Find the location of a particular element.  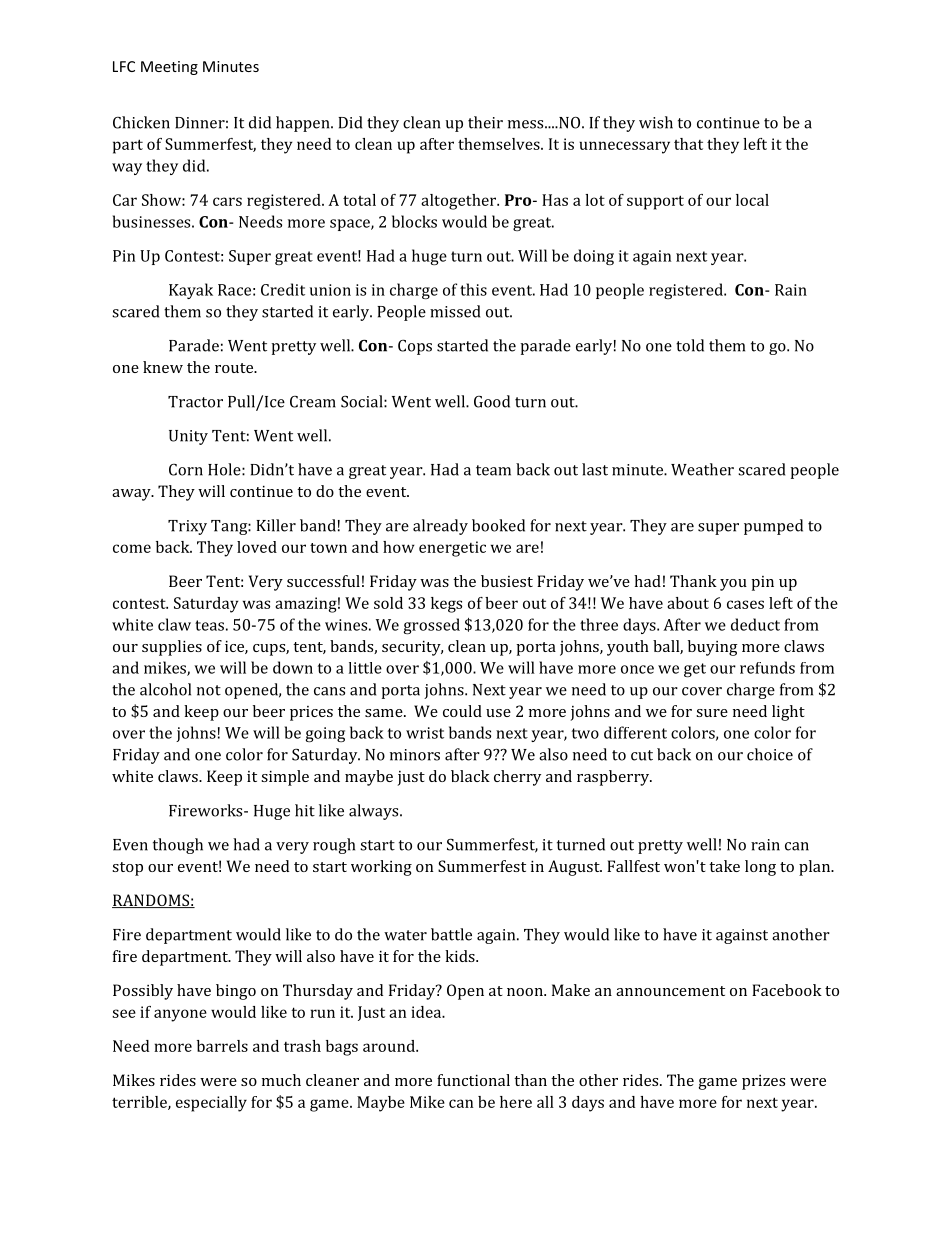

teas is located at coordinates (209, 625).
